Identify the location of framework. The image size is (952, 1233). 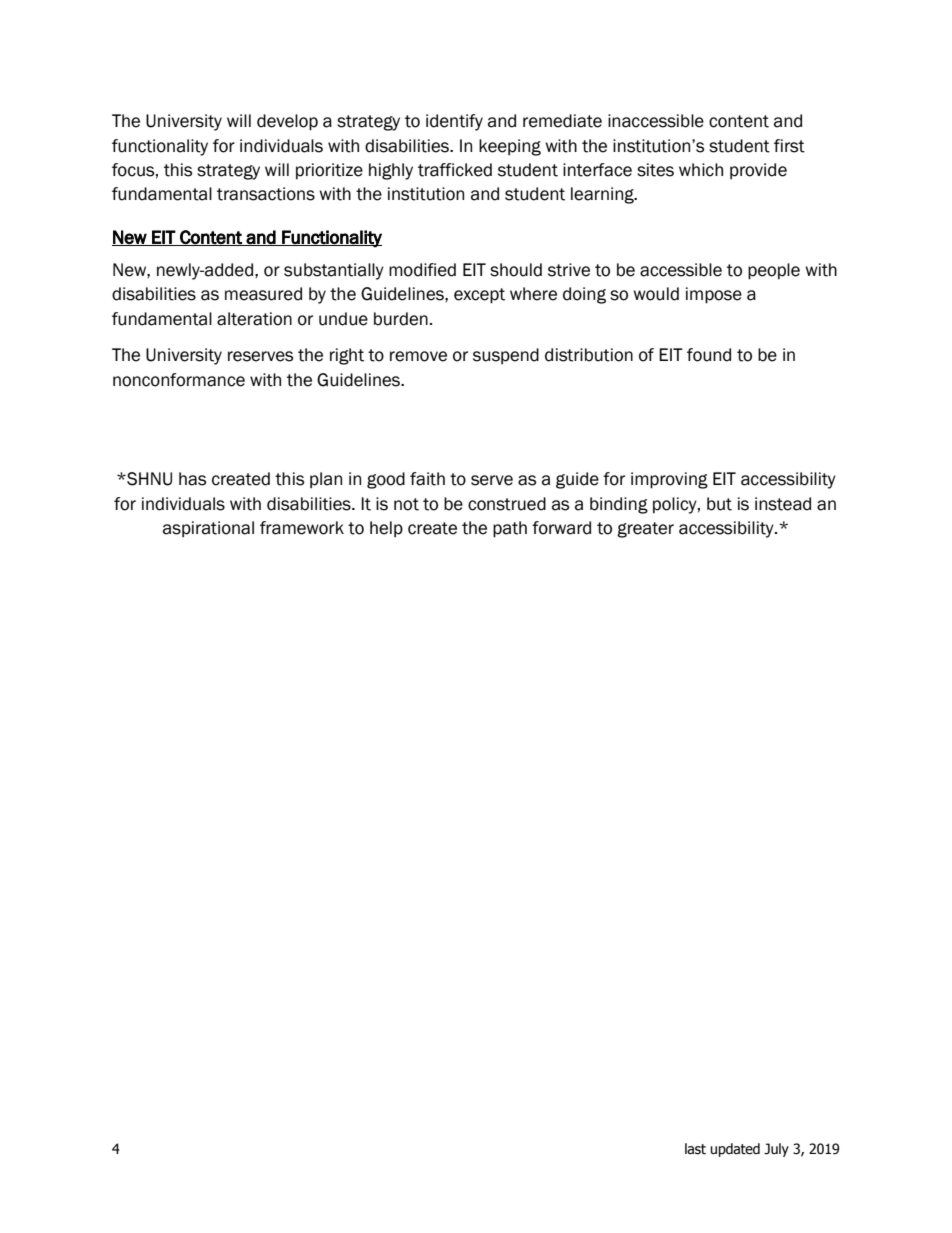
(302, 528).
